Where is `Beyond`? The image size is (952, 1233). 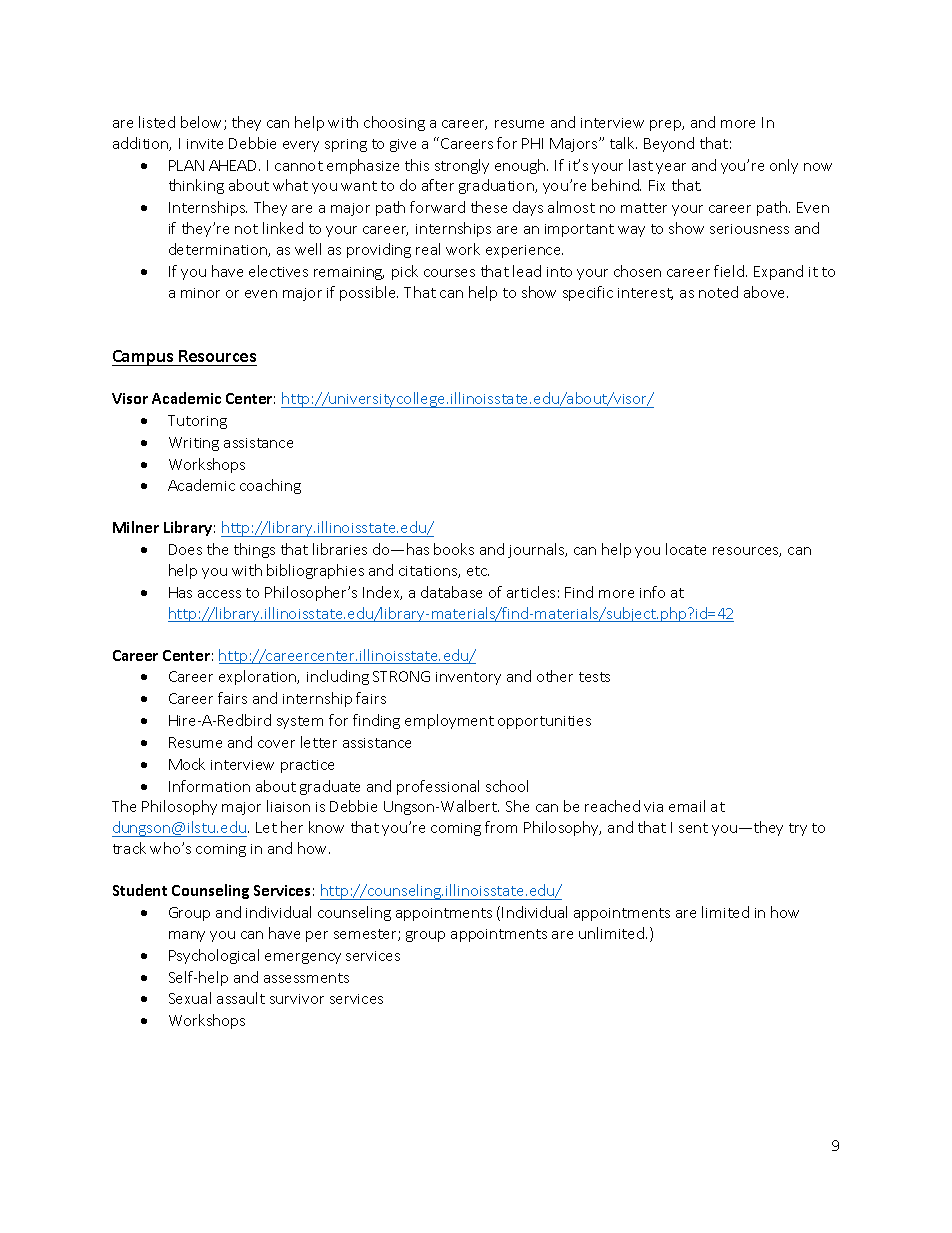
Beyond is located at coordinates (669, 144).
